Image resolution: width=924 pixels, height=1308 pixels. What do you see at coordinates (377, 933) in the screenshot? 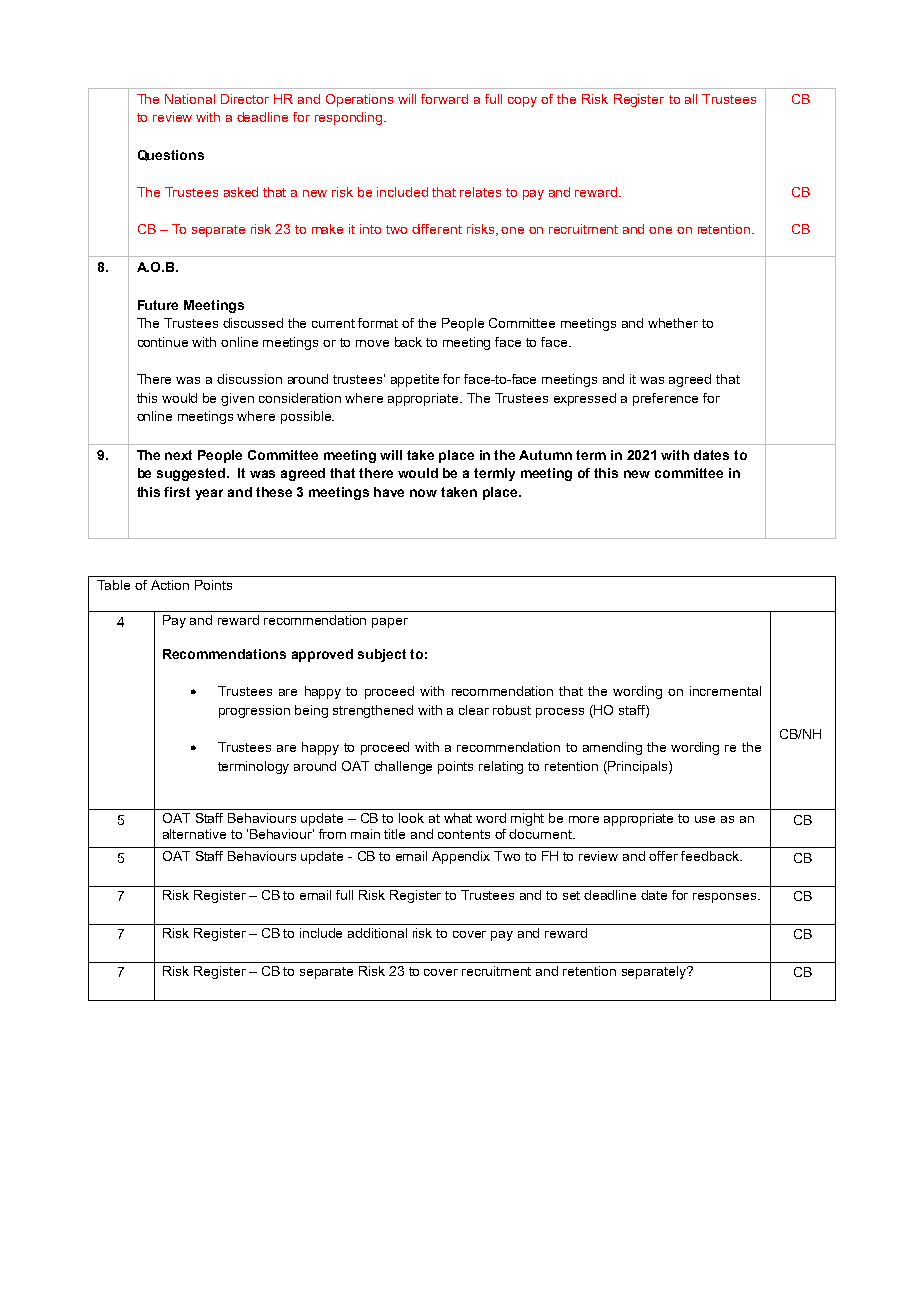
I see `additional` at bounding box center [377, 933].
